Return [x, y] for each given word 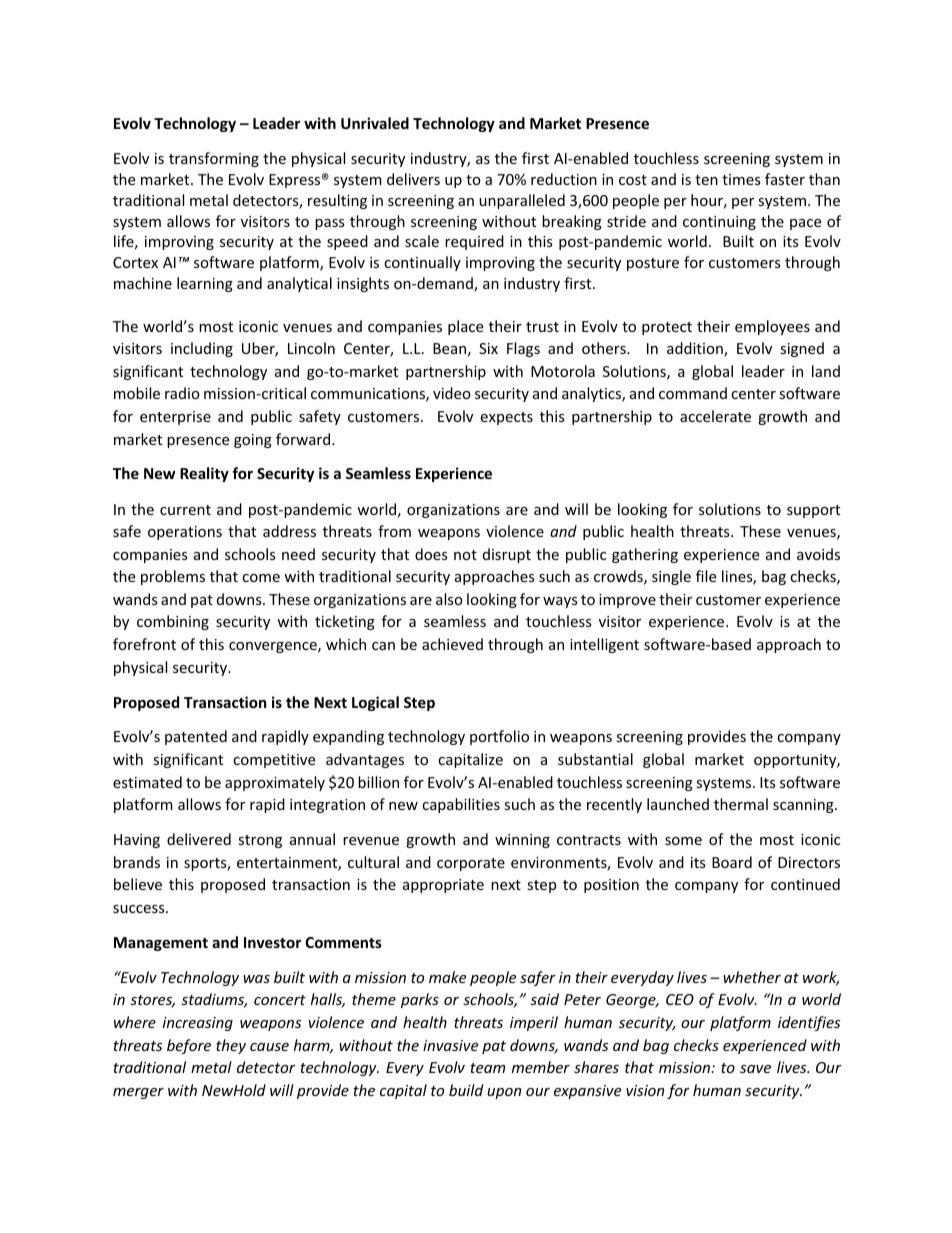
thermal [741, 804]
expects [506, 418]
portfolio [499, 737]
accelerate [715, 416]
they [231, 1046]
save [755, 1069]
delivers [413, 179]
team [487, 1068]
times [741, 179]
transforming [214, 159]
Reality [204, 474]
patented [196, 737]
